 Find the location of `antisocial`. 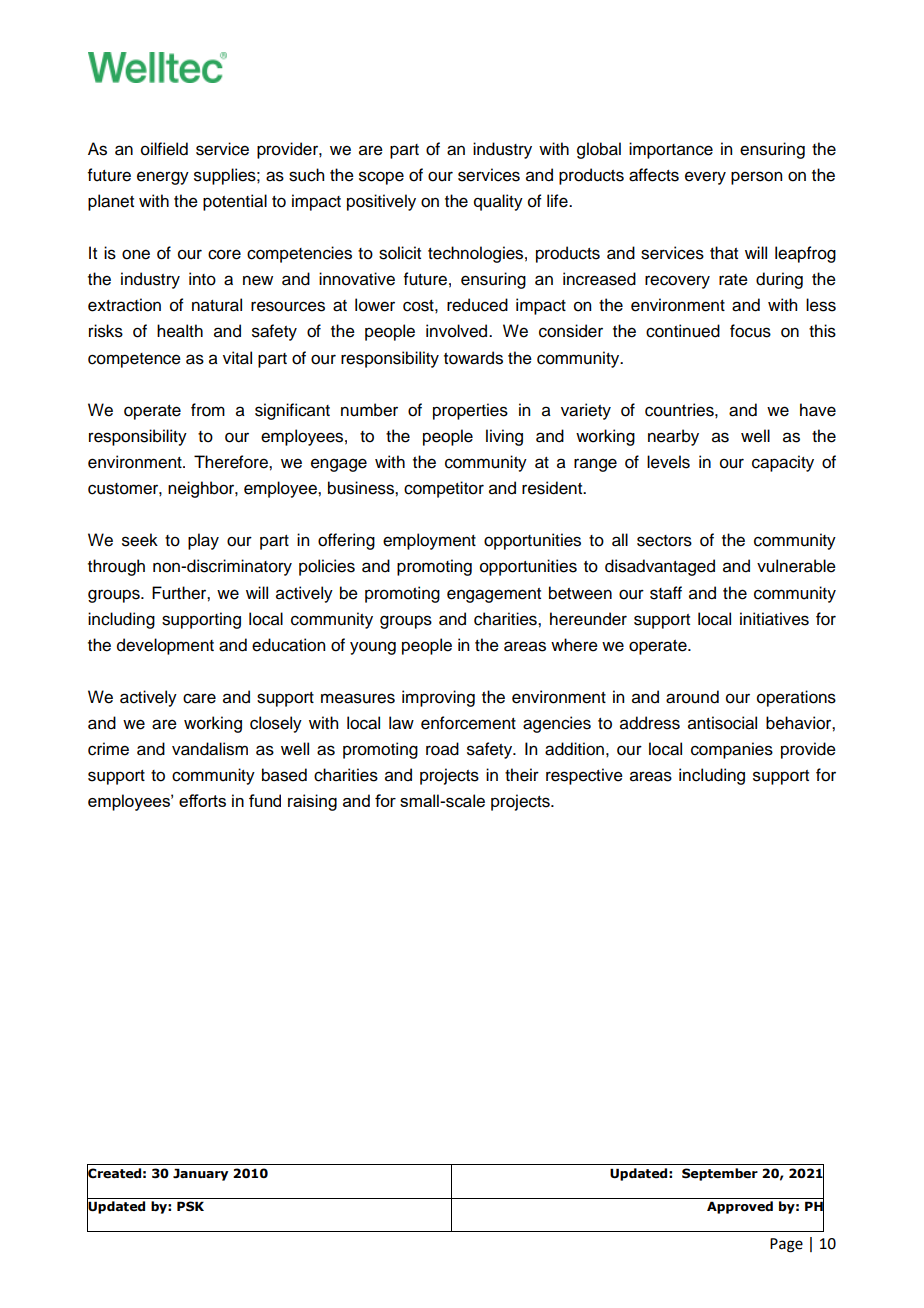

antisocial is located at coordinates (722, 723).
